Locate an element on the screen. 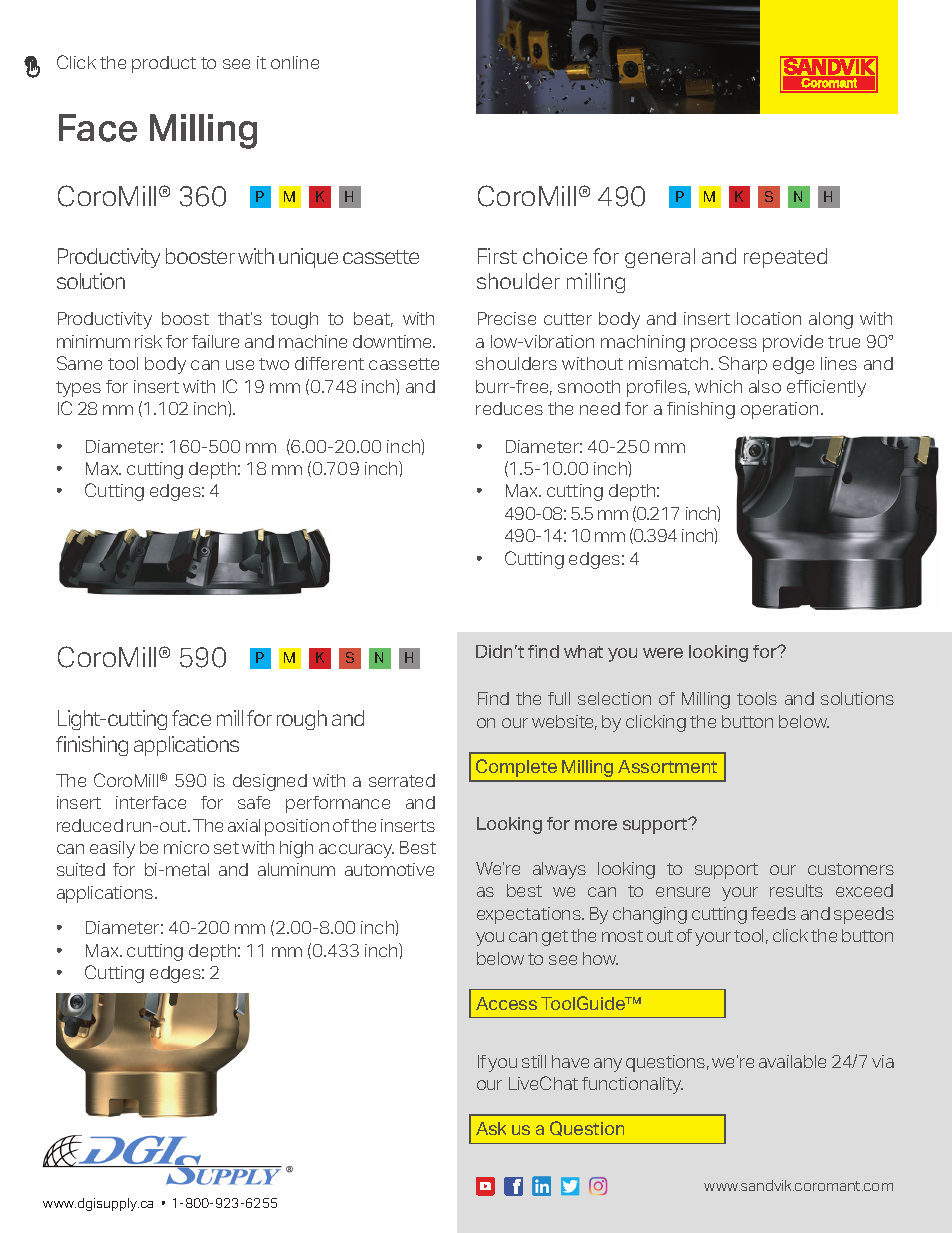  repeated is located at coordinates (785, 258).
